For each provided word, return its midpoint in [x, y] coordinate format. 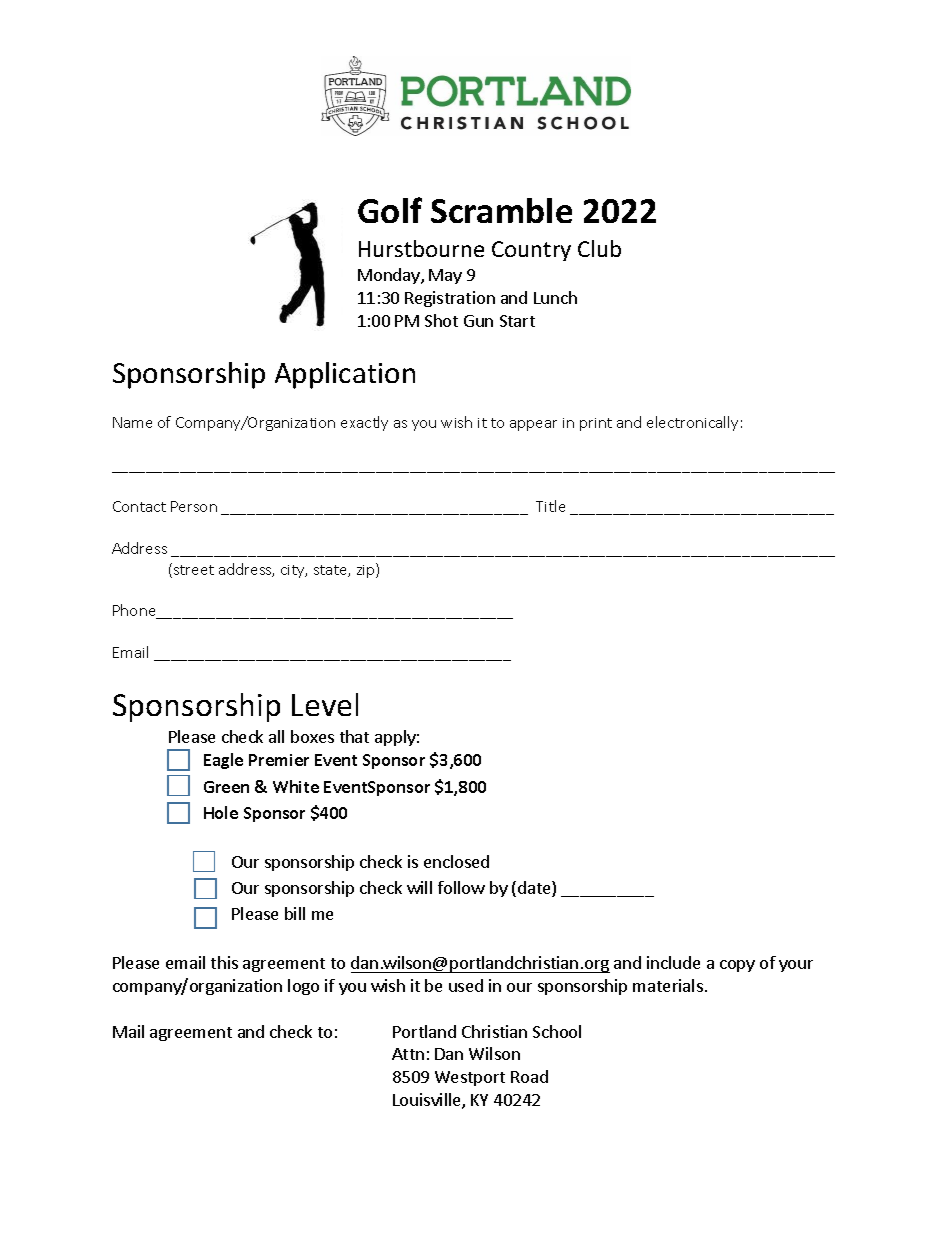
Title [550, 506]
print [596, 424]
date [535, 889]
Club [599, 248]
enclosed [456, 861]
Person [194, 506]
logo [303, 987]
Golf [390, 210]
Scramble [501, 210]
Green [226, 787]
